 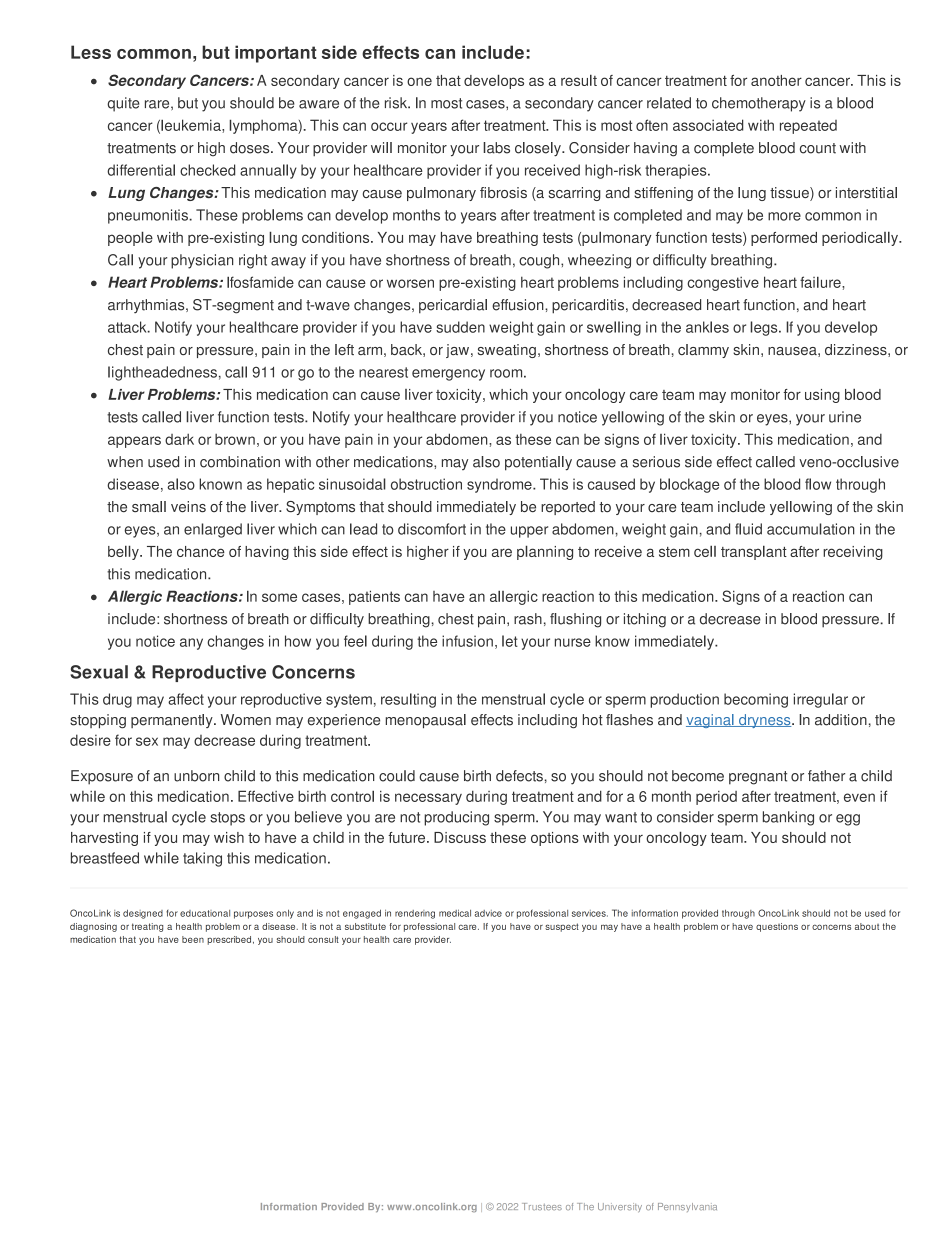 I want to click on one, so click(x=419, y=81).
